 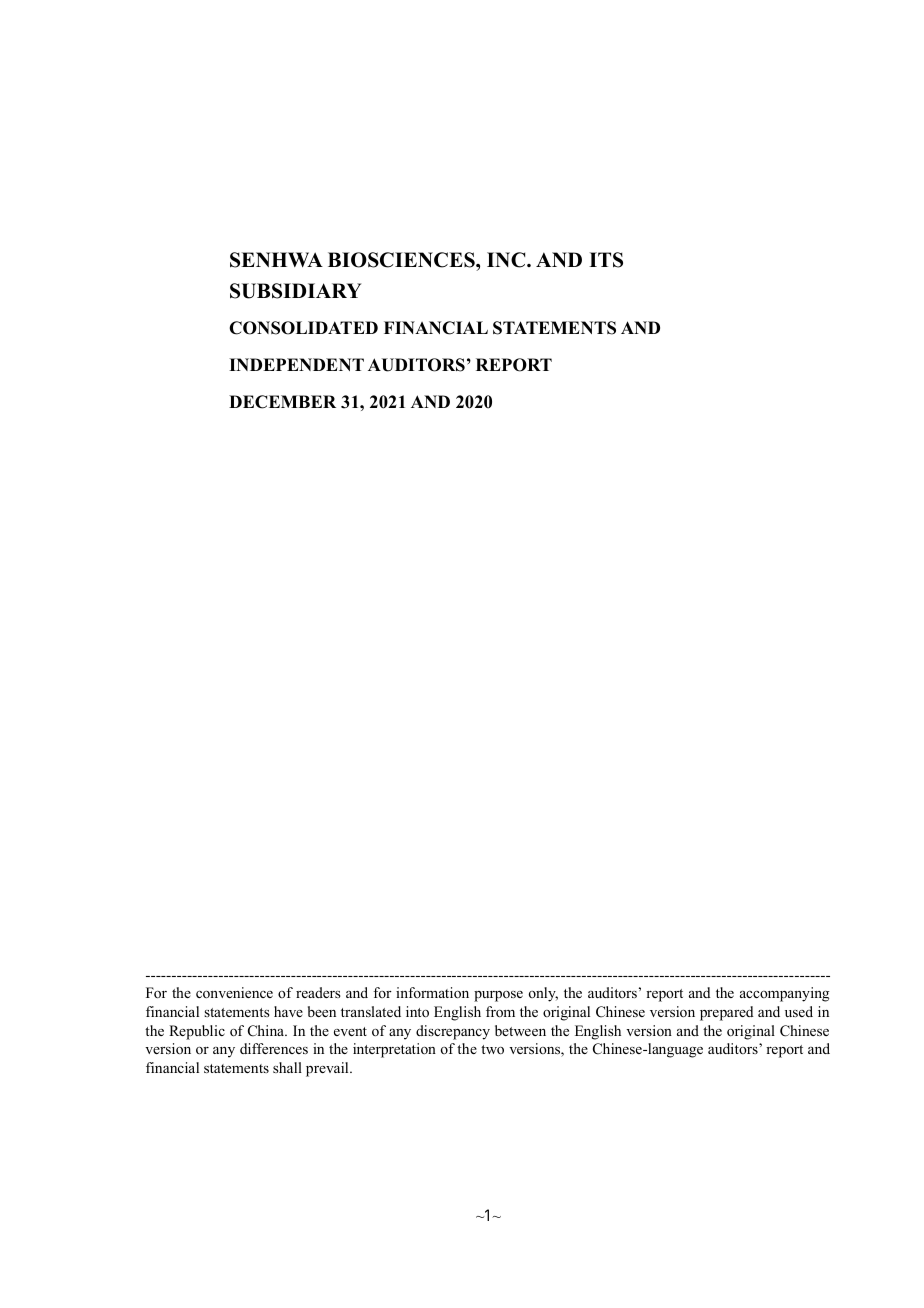 What do you see at coordinates (296, 364) in the screenshot?
I see `INDEPENDENT` at bounding box center [296, 364].
